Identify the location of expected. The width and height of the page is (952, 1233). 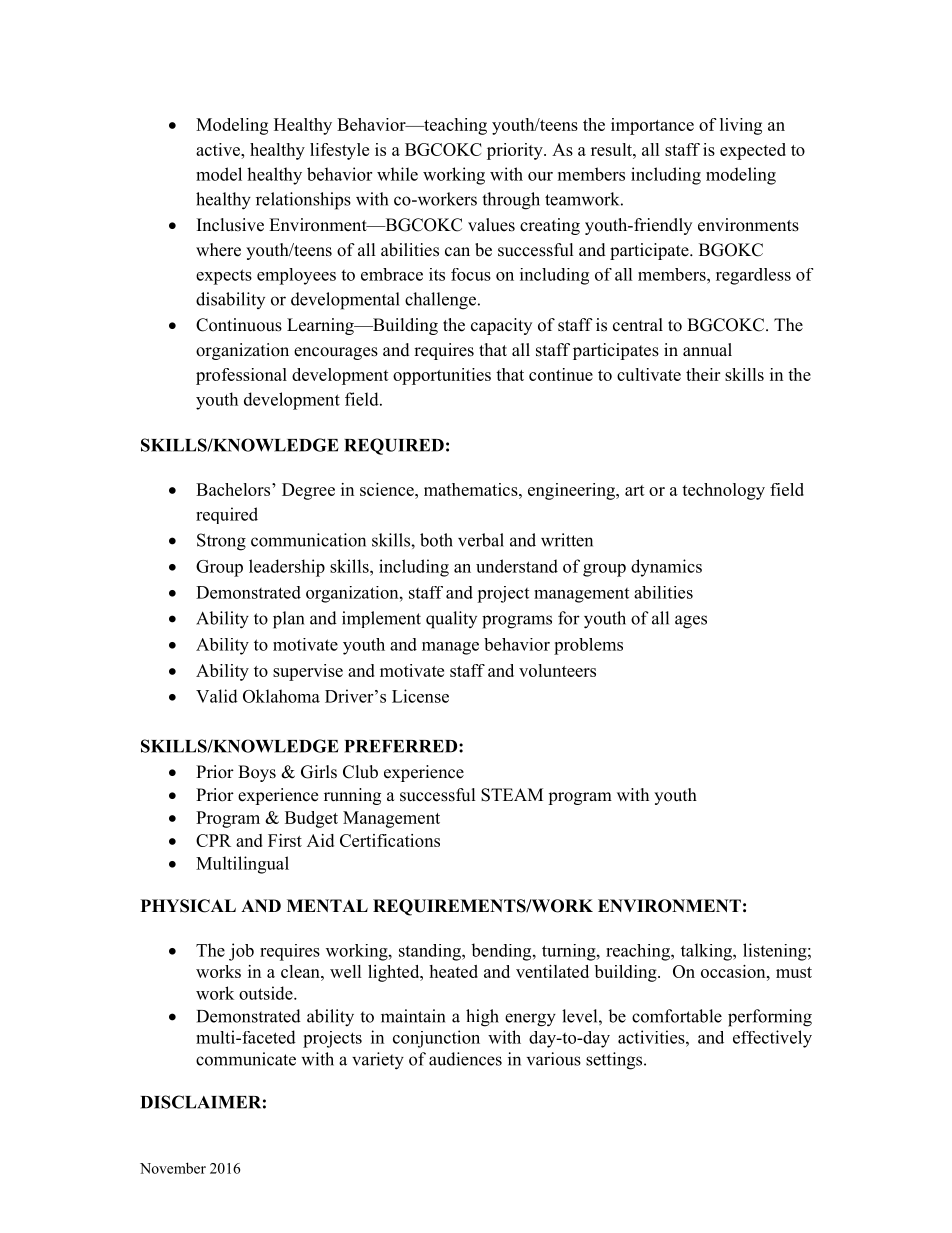
(753, 151).
